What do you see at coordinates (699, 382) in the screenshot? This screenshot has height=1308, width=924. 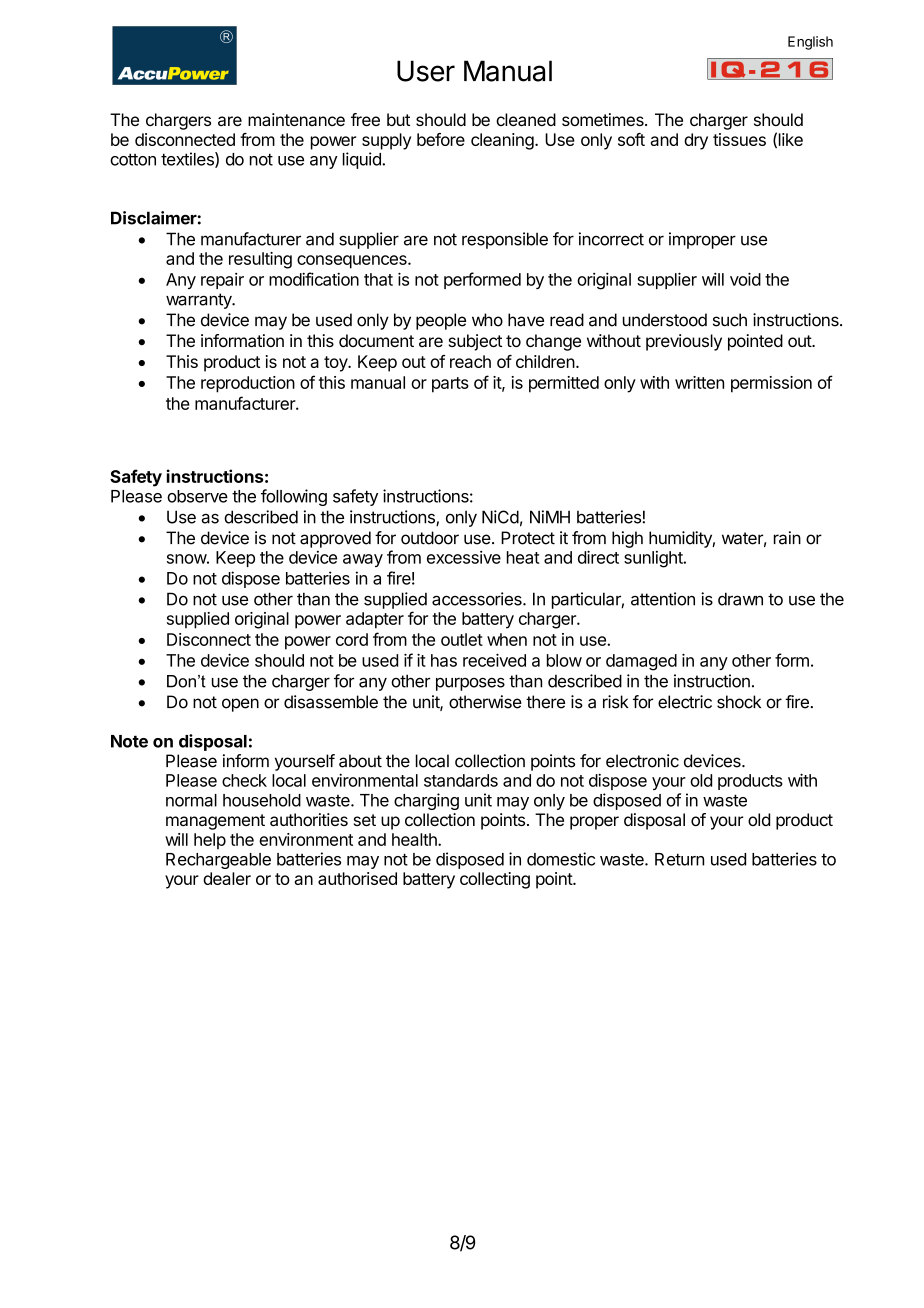 I see `written` at bounding box center [699, 382].
